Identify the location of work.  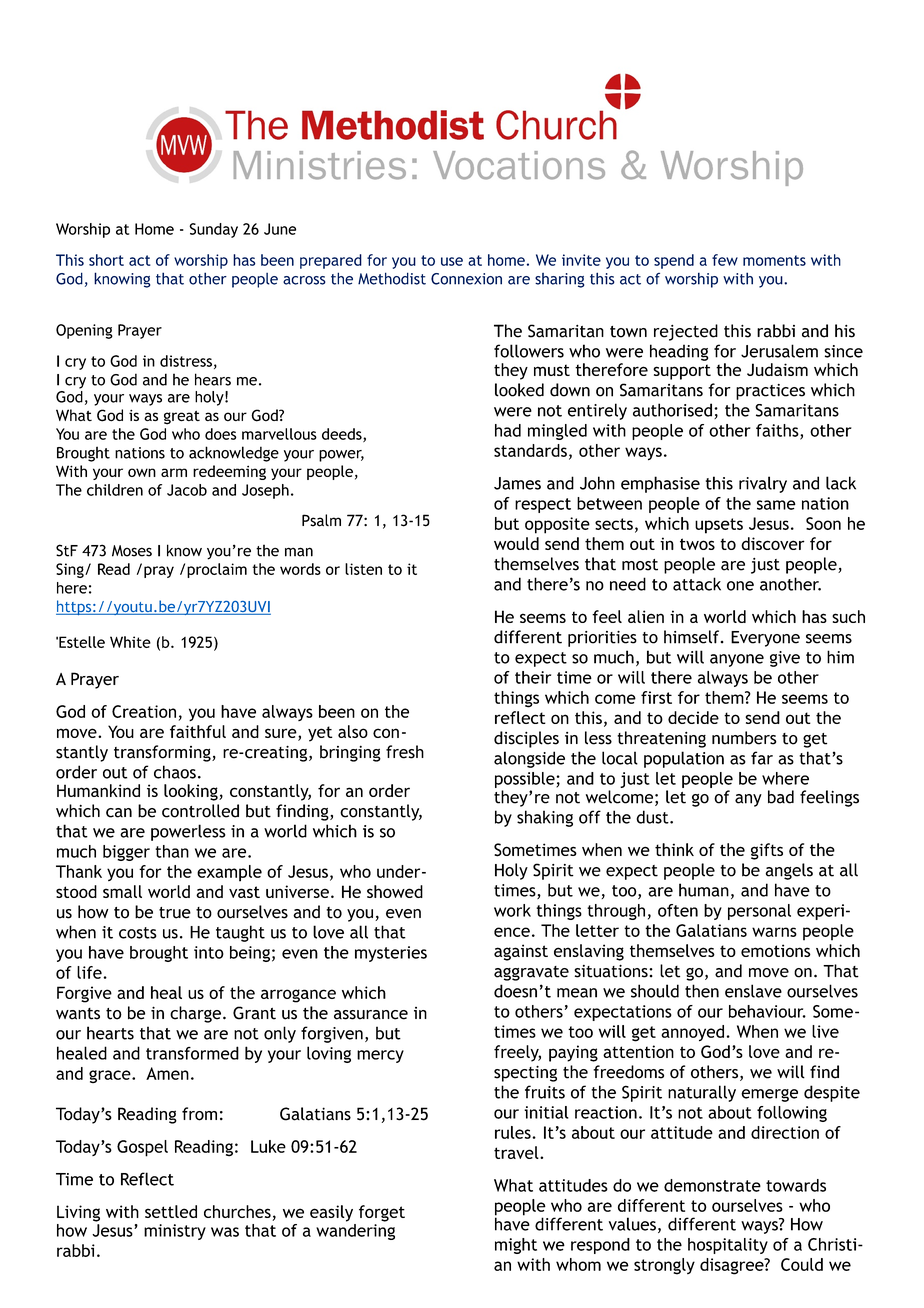
(512, 910).
